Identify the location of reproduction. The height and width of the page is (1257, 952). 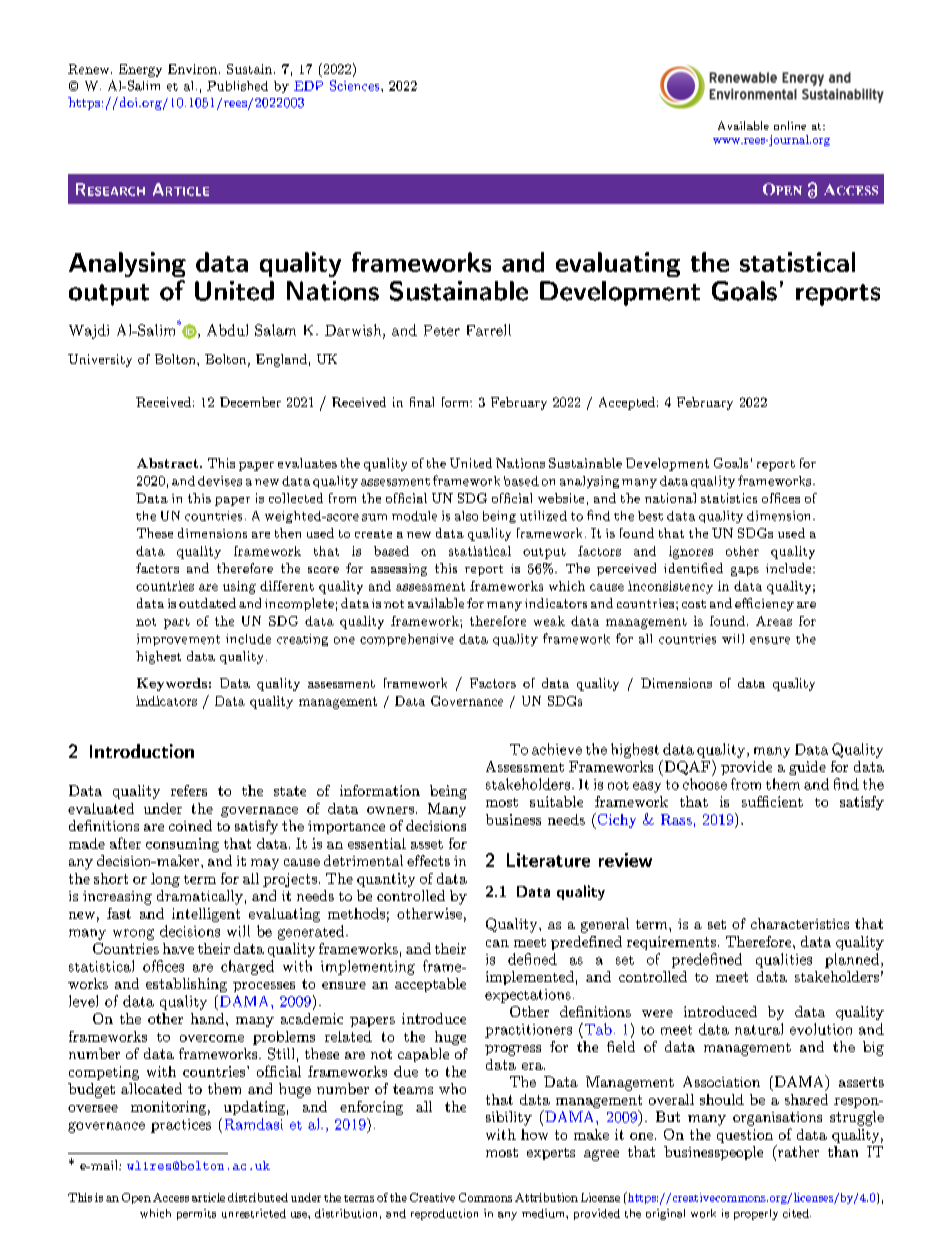
(444, 1214).
